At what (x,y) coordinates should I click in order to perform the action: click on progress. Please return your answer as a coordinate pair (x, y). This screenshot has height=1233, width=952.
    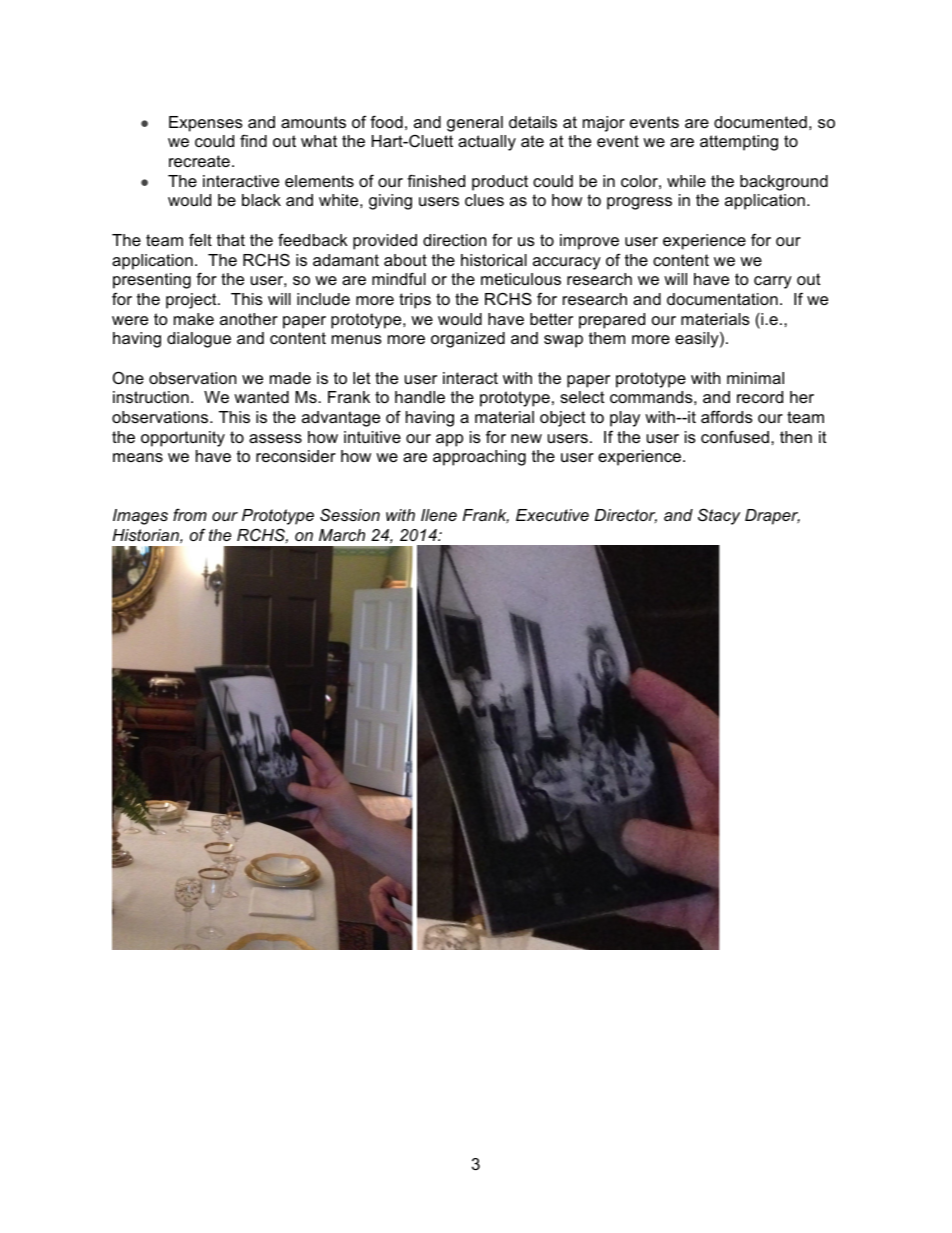
    Looking at the image, I should click on (639, 203).
